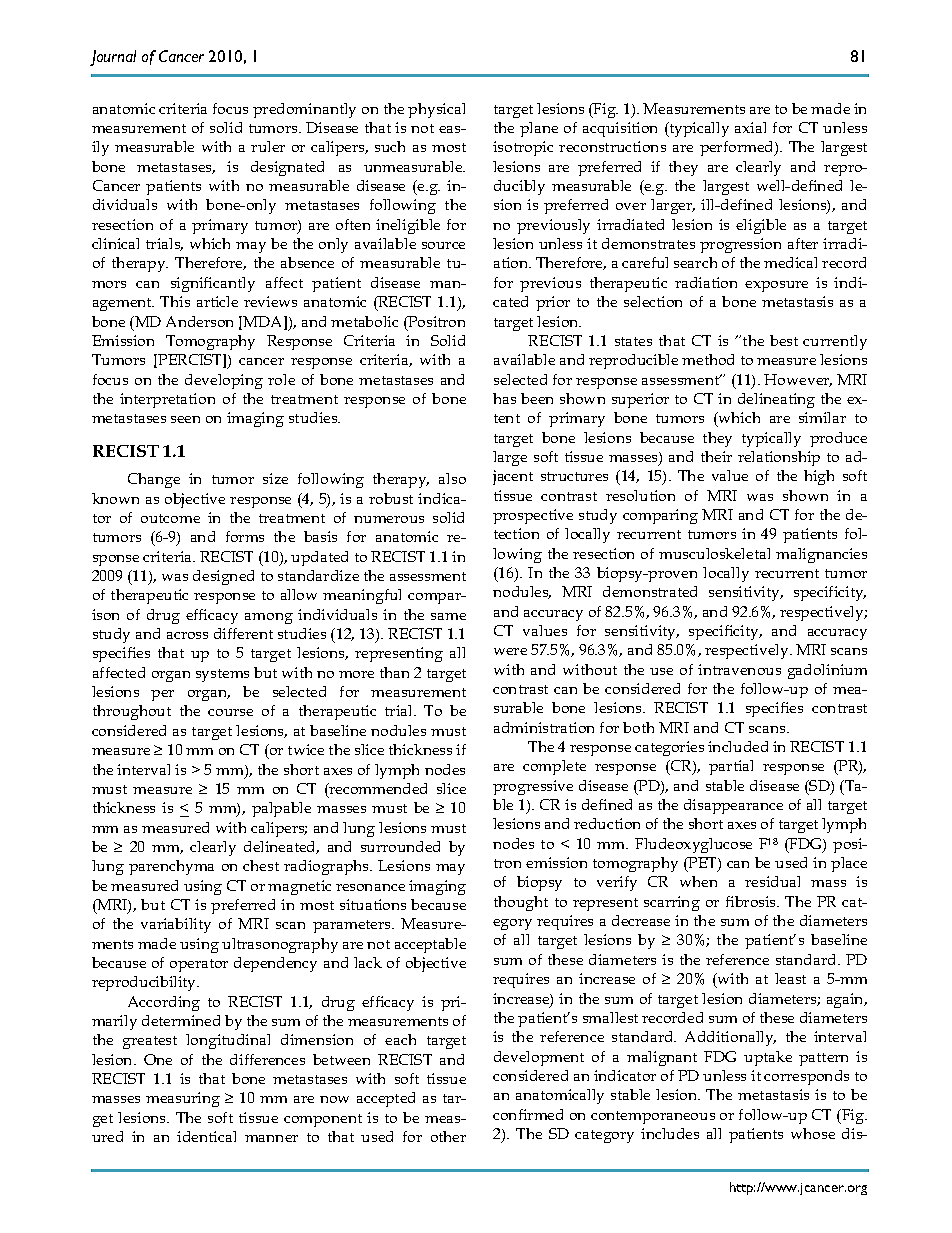 The image size is (952, 1233). What do you see at coordinates (750, 127) in the screenshot?
I see `axial` at bounding box center [750, 127].
